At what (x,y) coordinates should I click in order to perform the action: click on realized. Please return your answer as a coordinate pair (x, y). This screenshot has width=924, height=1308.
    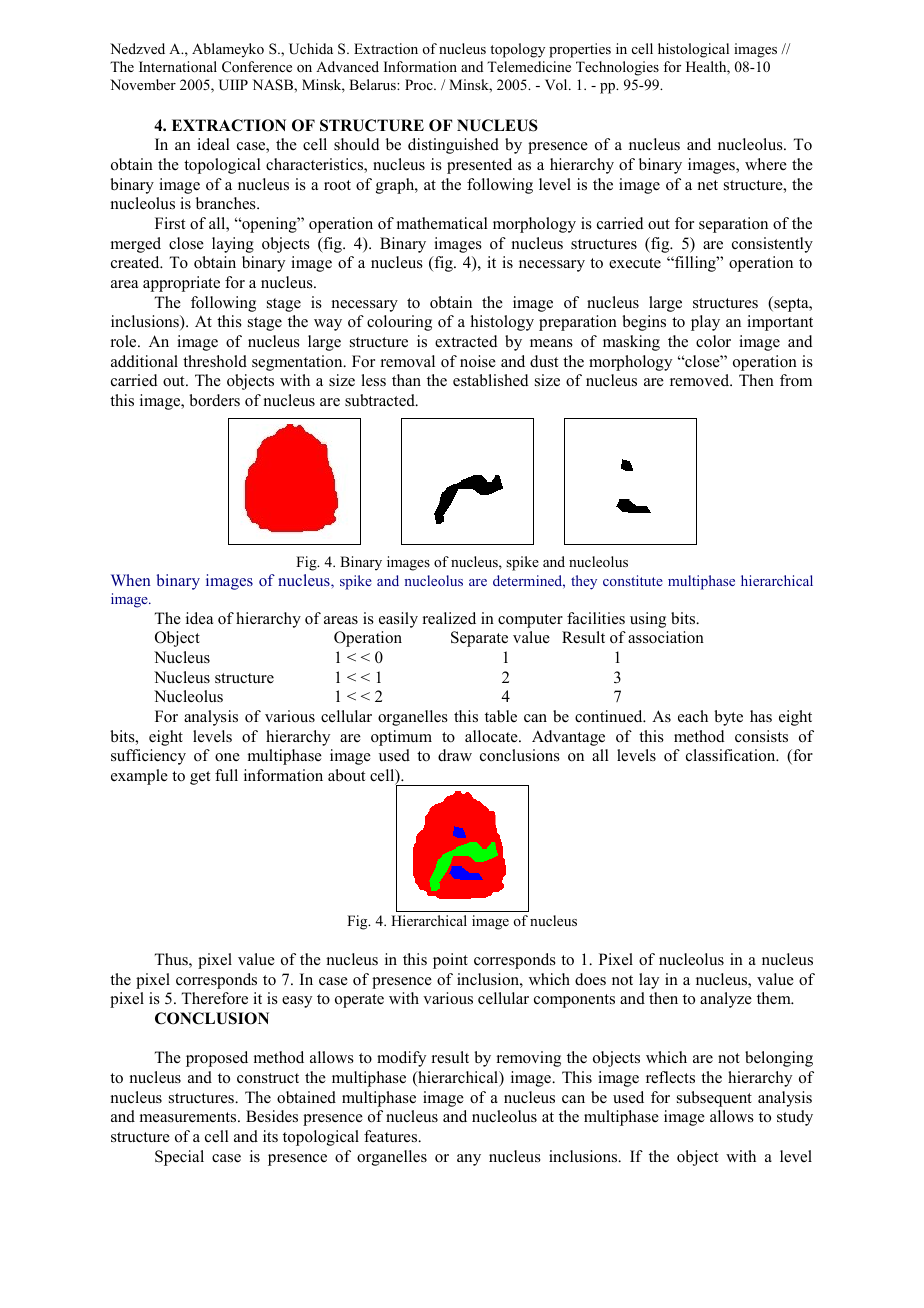
    Looking at the image, I should click on (449, 618).
